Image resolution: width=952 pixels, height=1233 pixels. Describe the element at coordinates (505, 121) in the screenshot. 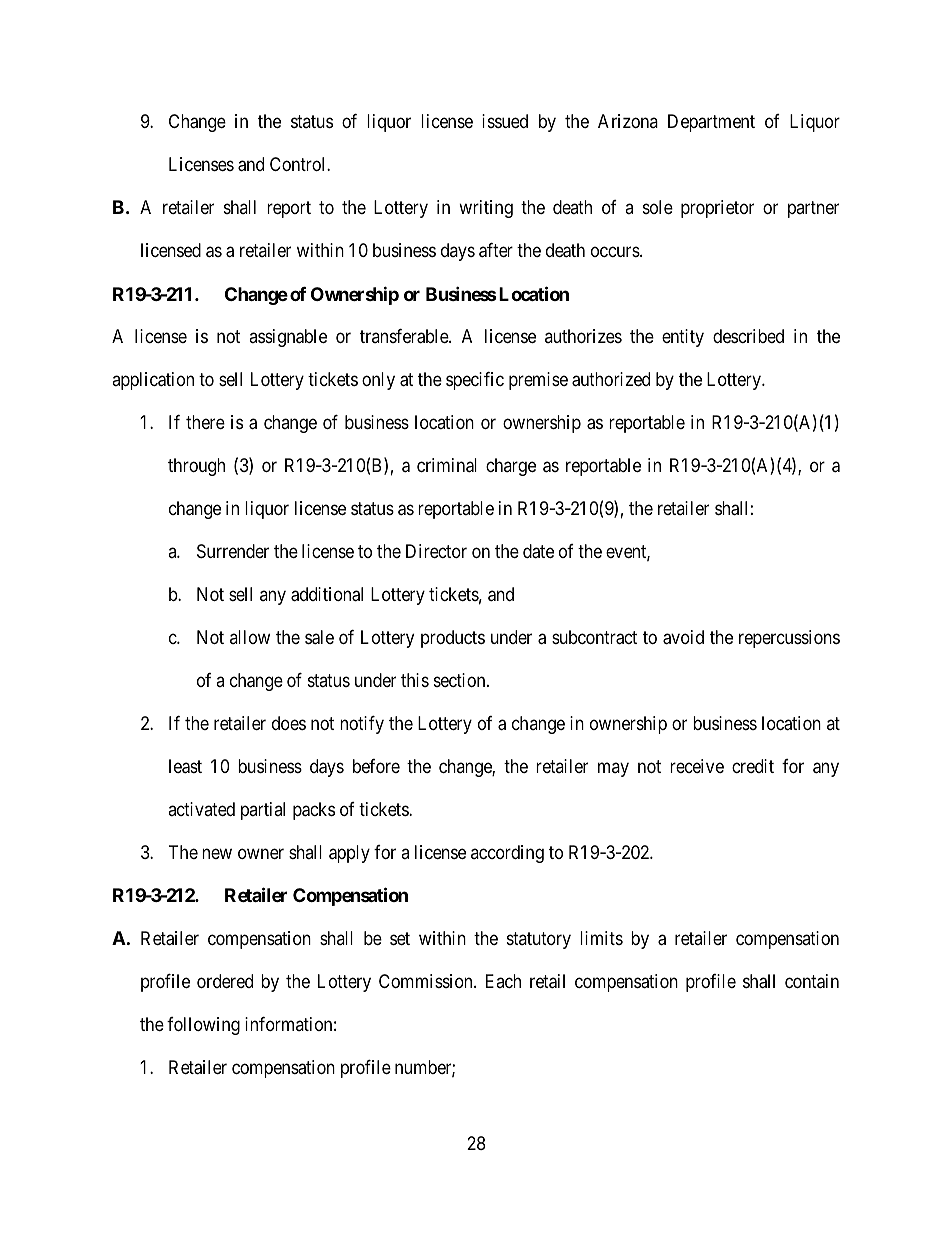

I see `issued` at that location.
